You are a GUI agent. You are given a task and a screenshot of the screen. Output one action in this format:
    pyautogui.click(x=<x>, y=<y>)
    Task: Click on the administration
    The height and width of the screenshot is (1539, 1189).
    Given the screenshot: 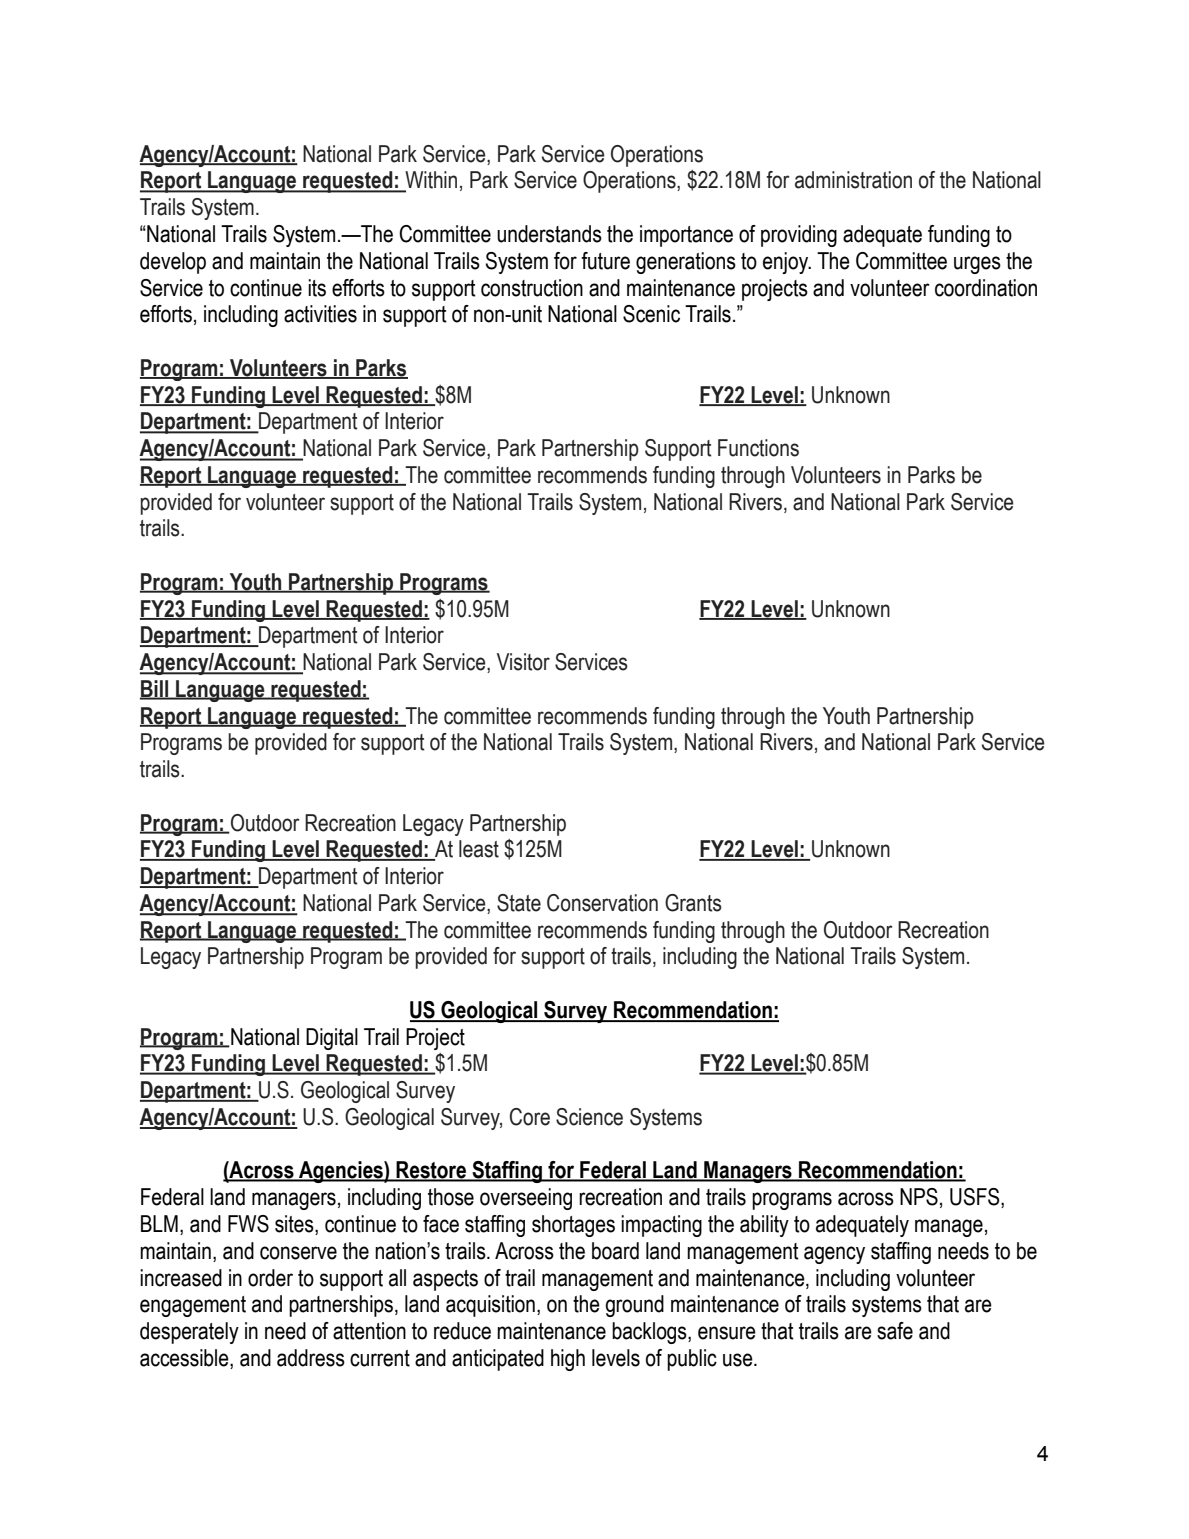 What is the action you would take?
    pyautogui.click(x=853, y=180)
